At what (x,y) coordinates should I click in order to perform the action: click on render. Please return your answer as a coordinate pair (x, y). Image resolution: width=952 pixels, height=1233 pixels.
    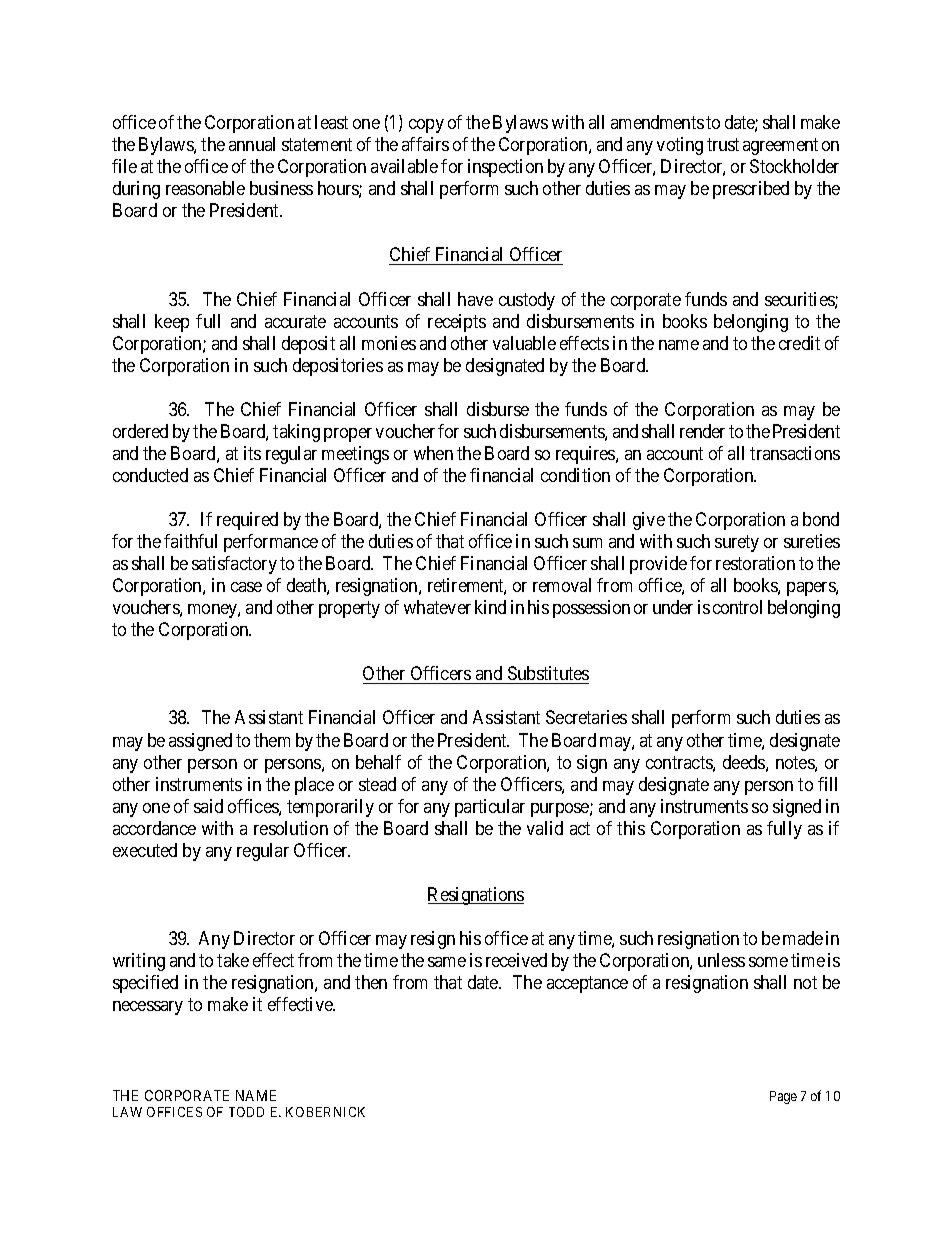
    Looking at the image, I should click on (702, 431).
